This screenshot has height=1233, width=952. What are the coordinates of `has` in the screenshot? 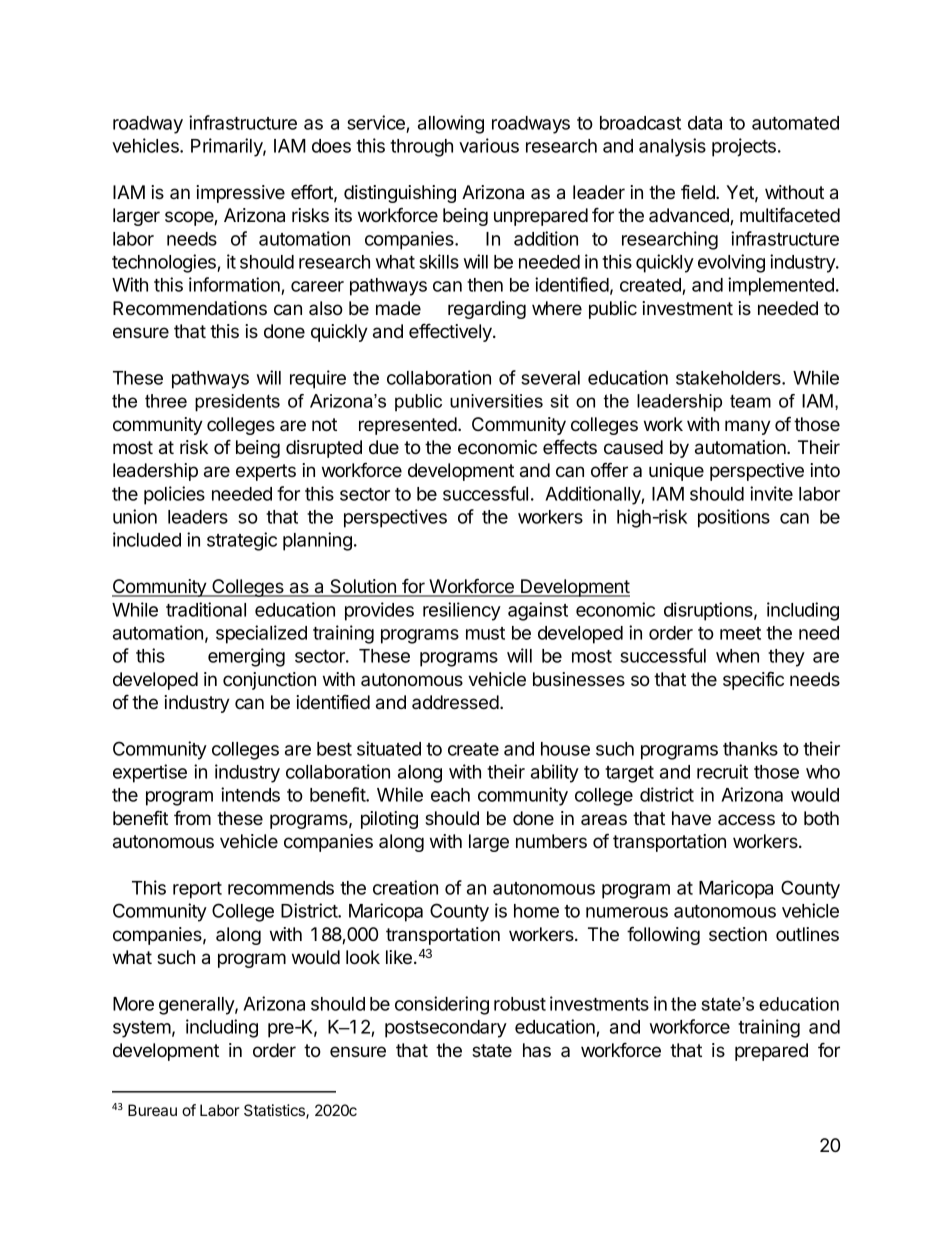 It's located at (537, 1050).
